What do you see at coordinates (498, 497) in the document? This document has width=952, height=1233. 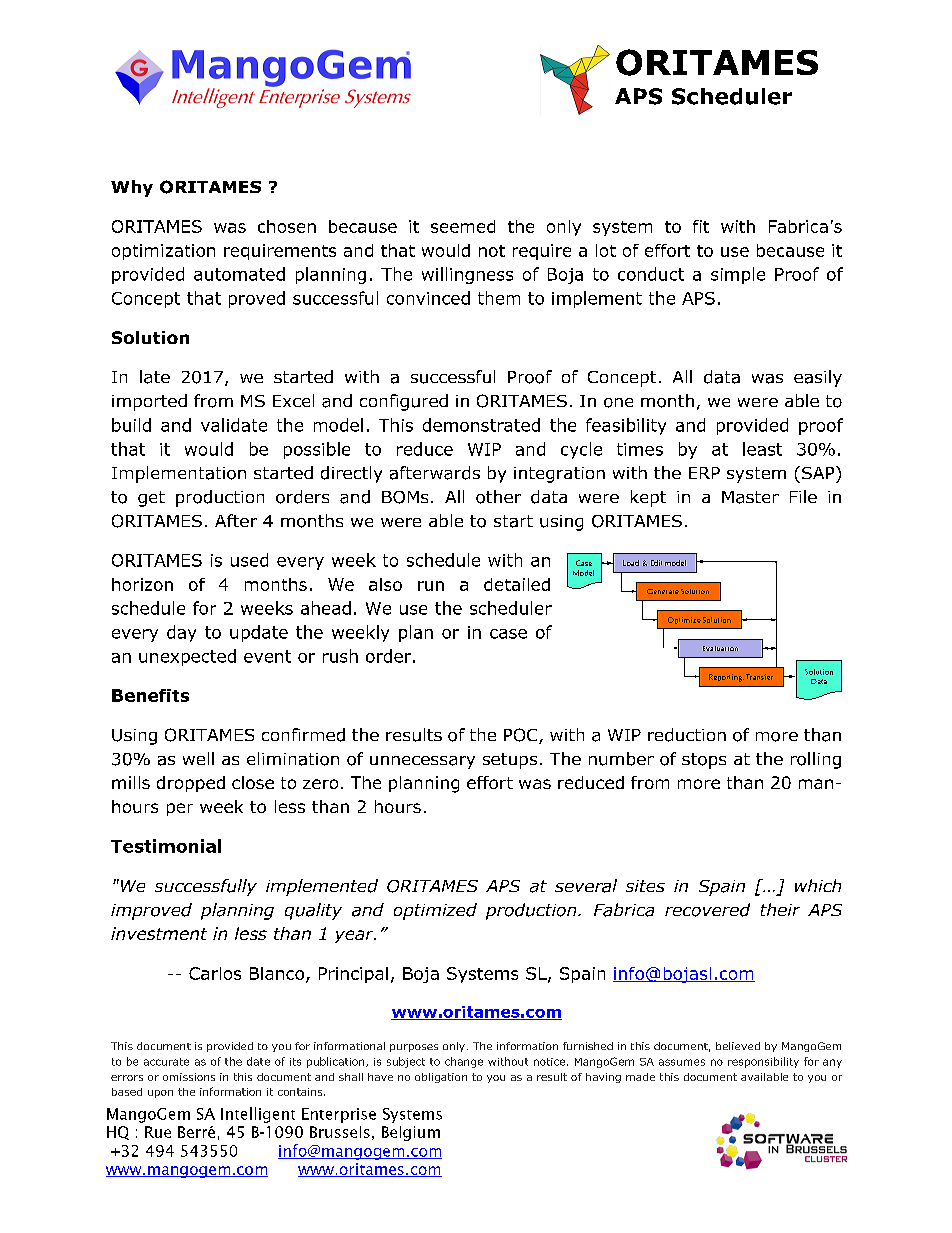 I see `other` at bounding box center [498, 497].
